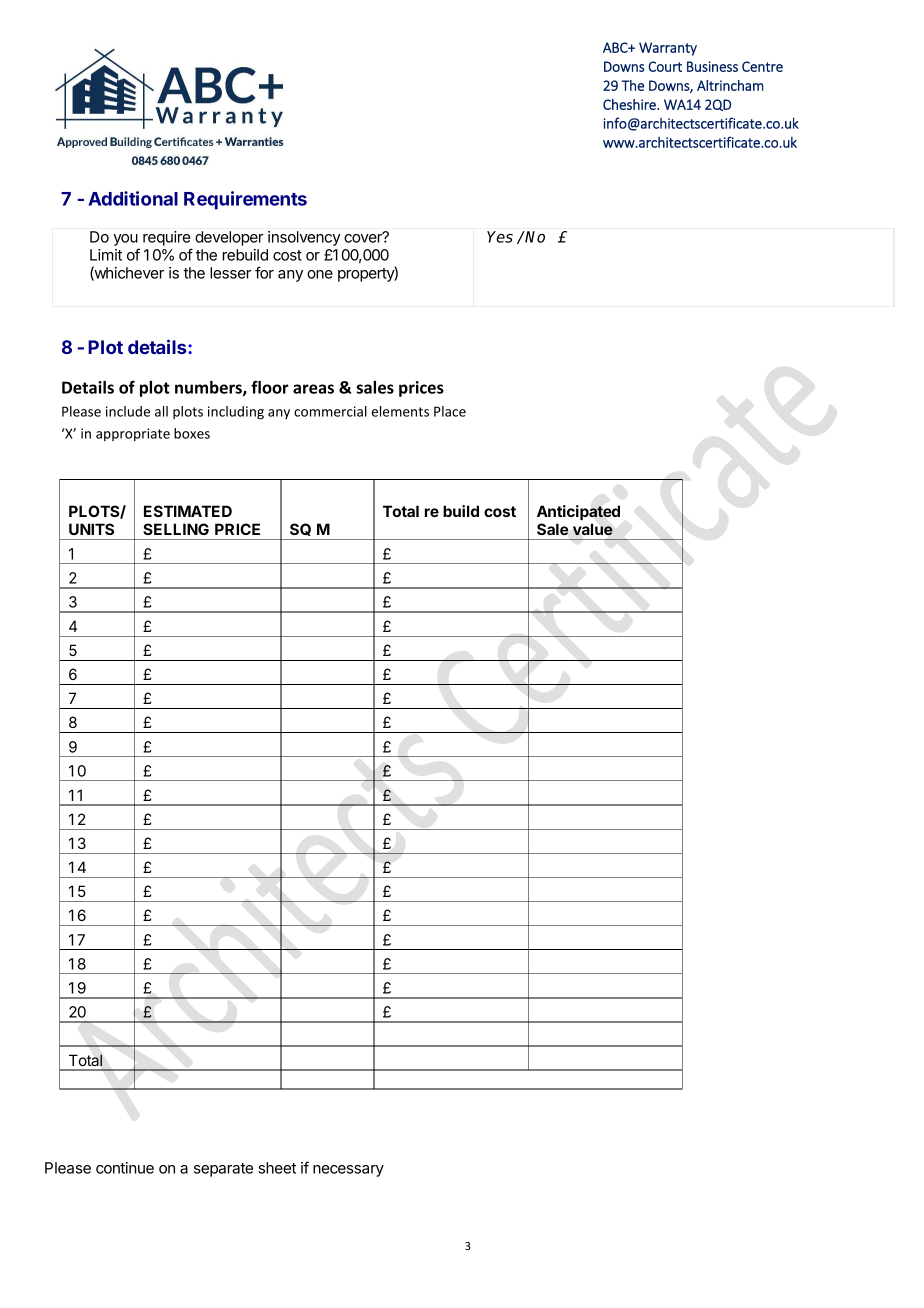  Describe the element at coordinates (161, 411) in the document. I see `all` at that location.
